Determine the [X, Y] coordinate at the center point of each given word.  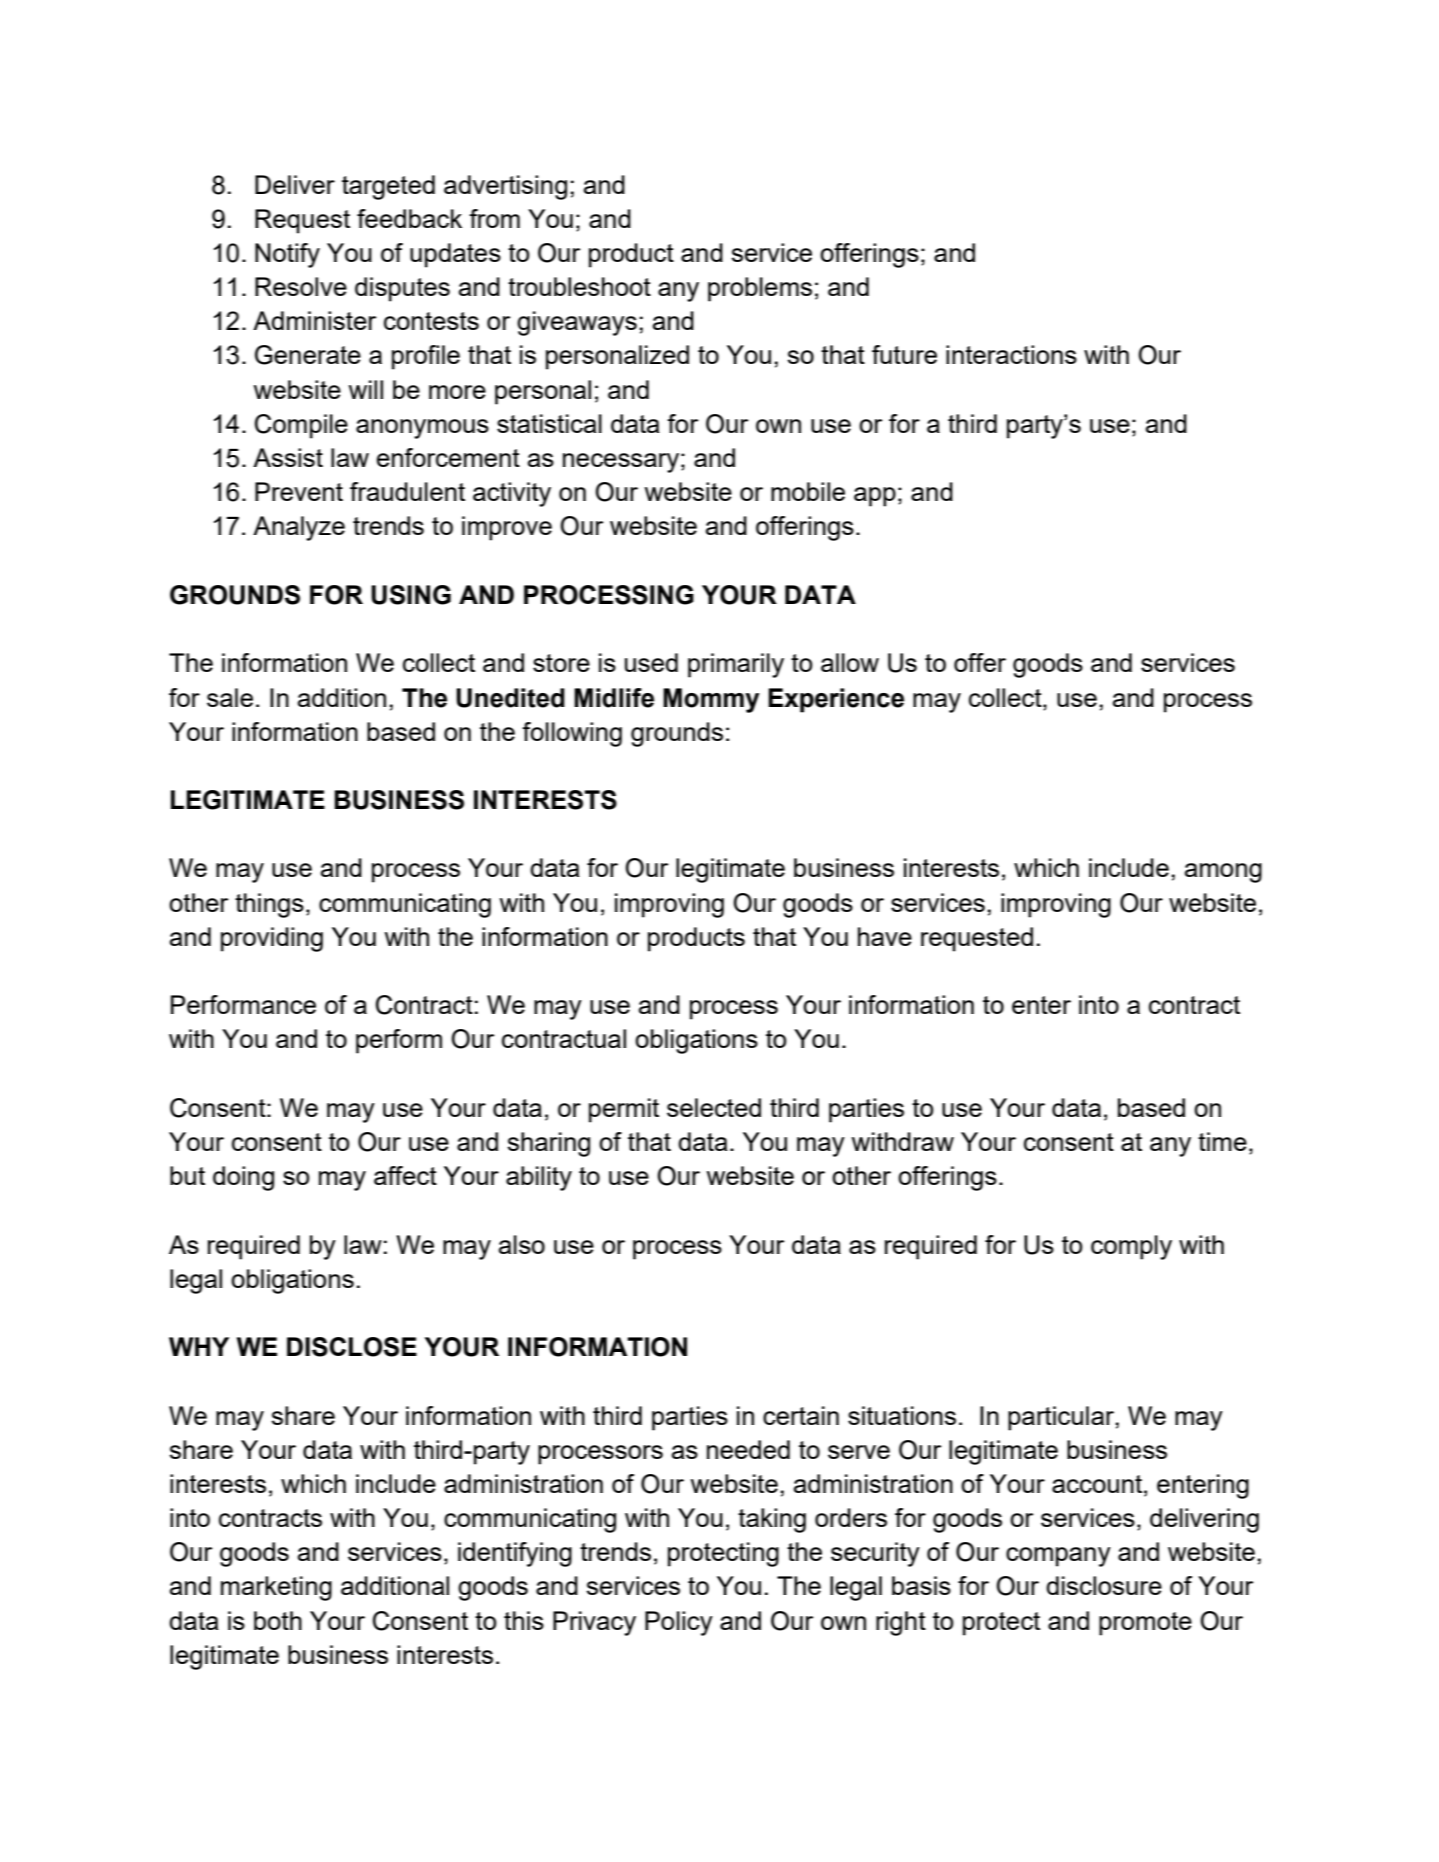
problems [760, 289]
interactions [1011, 354]
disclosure [1104, 1585]
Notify [287, 255]
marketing [276, 1588]
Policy [679, 1623]
